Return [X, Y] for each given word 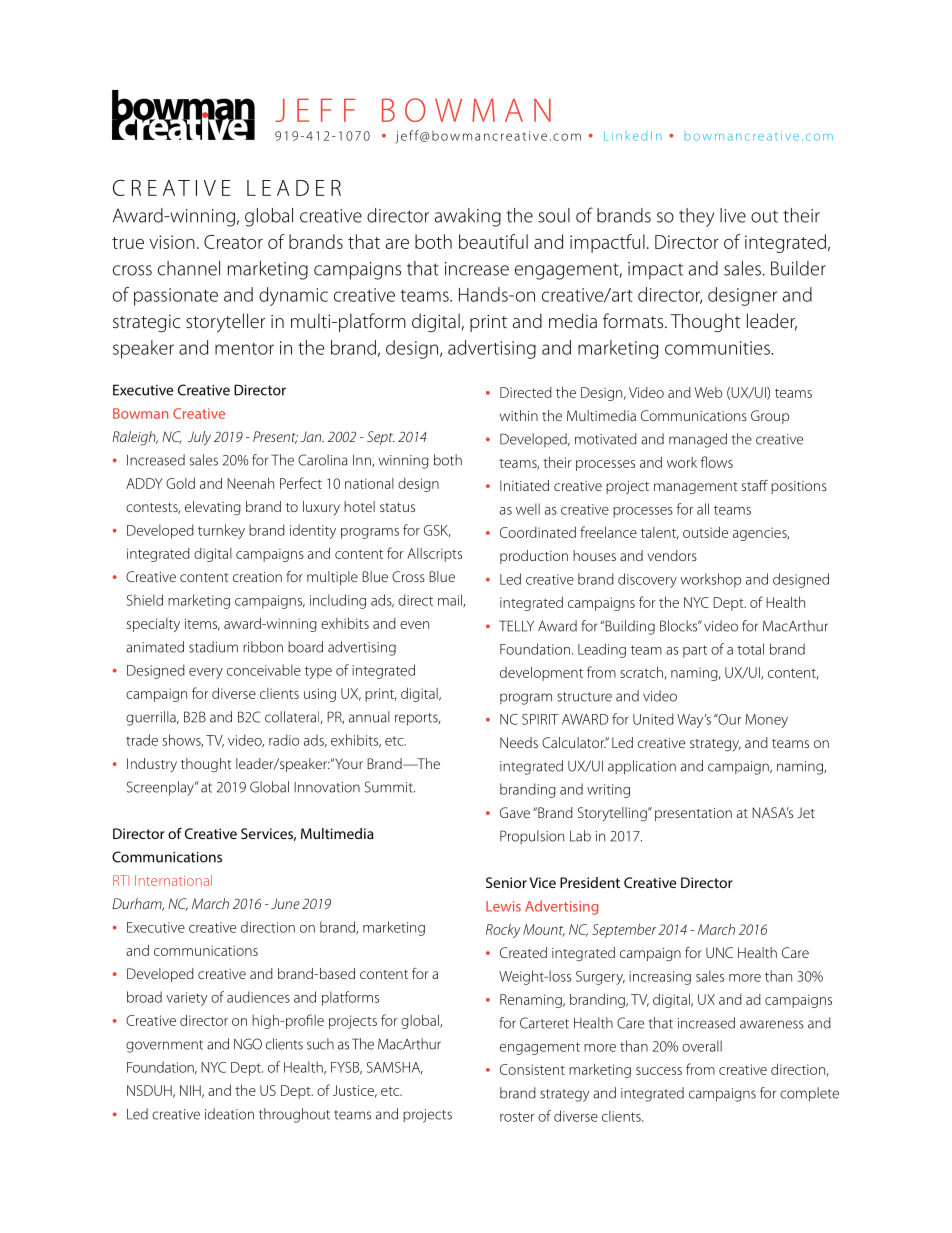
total [750, 649]
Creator [233, 242]
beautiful [493, 241]
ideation [229, 1114]
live [733, 215]
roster [517, 1117]
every [206, 673]
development [541, 673]
